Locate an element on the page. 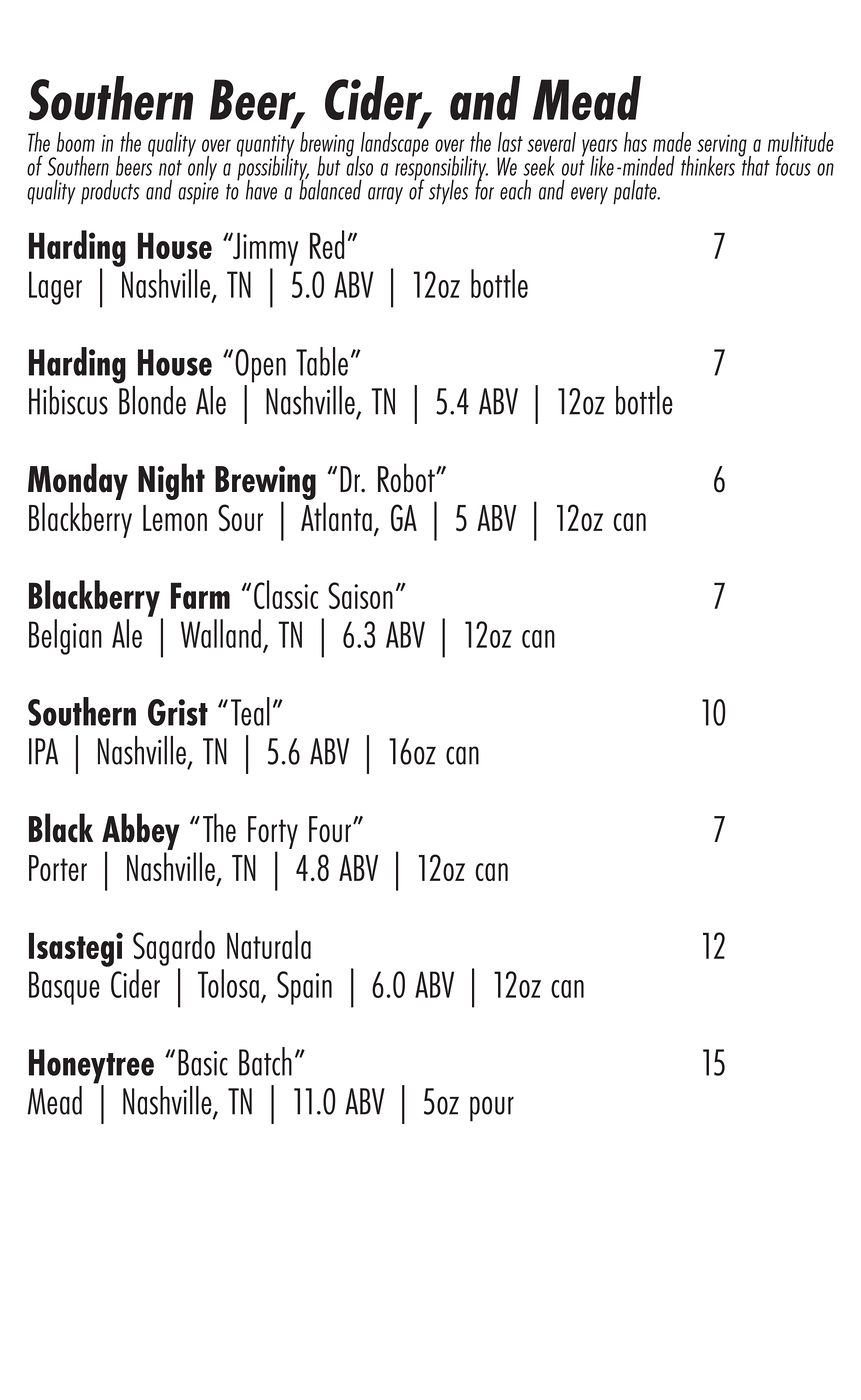 The height and width of the document is (1400, 861). Abbey is located at coordinates (141, 832).
